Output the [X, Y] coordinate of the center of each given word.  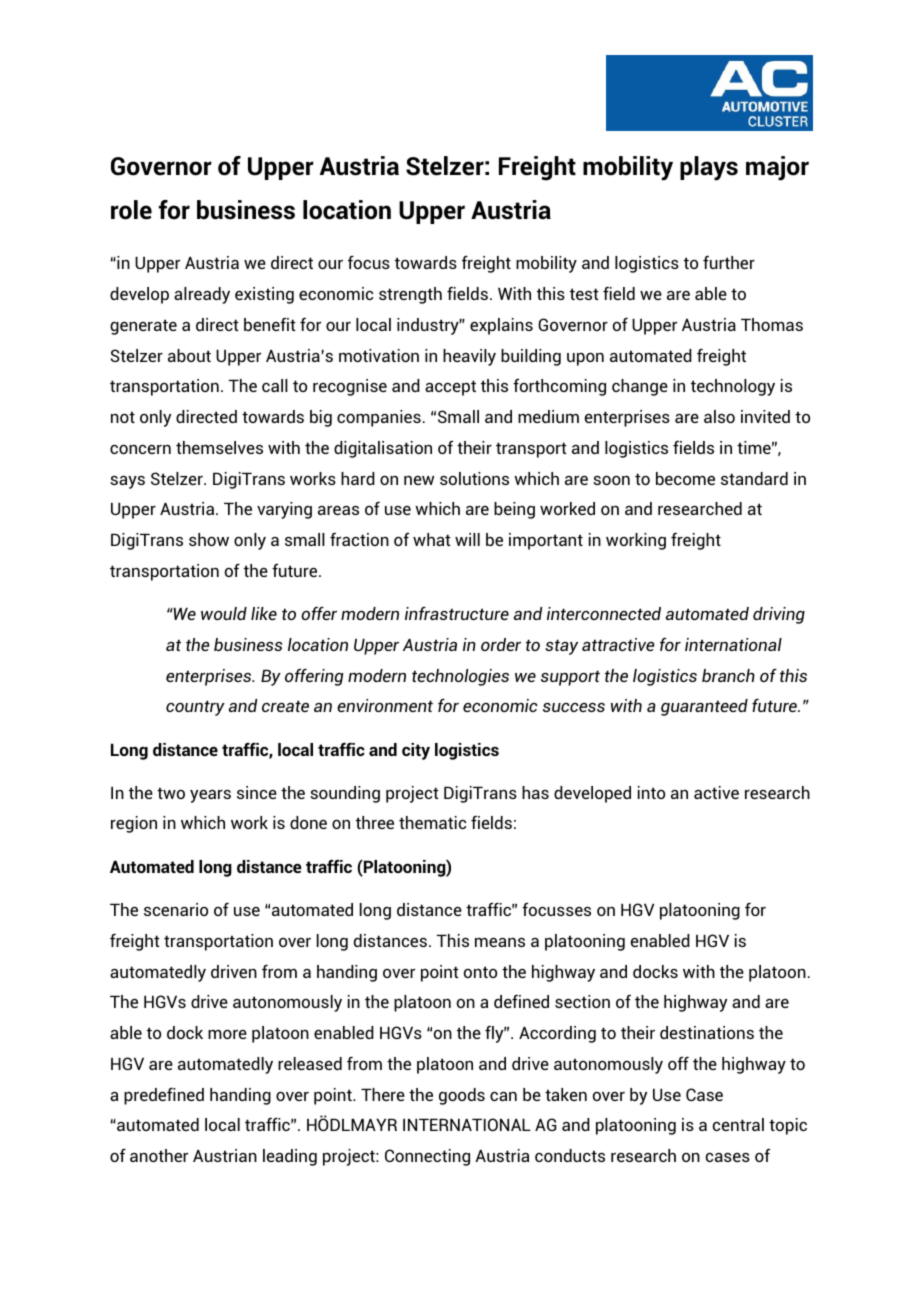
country [195, 708]
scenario [176, 909]
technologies [460, 677]
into [651, 792]
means [500, 942]
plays [709, 168]
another [159, 1155]
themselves [219, 447]
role [131, 210]
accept [450, 388]
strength [410, 295]
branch [728, 675]
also [719, 416]
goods [462, 1096]
